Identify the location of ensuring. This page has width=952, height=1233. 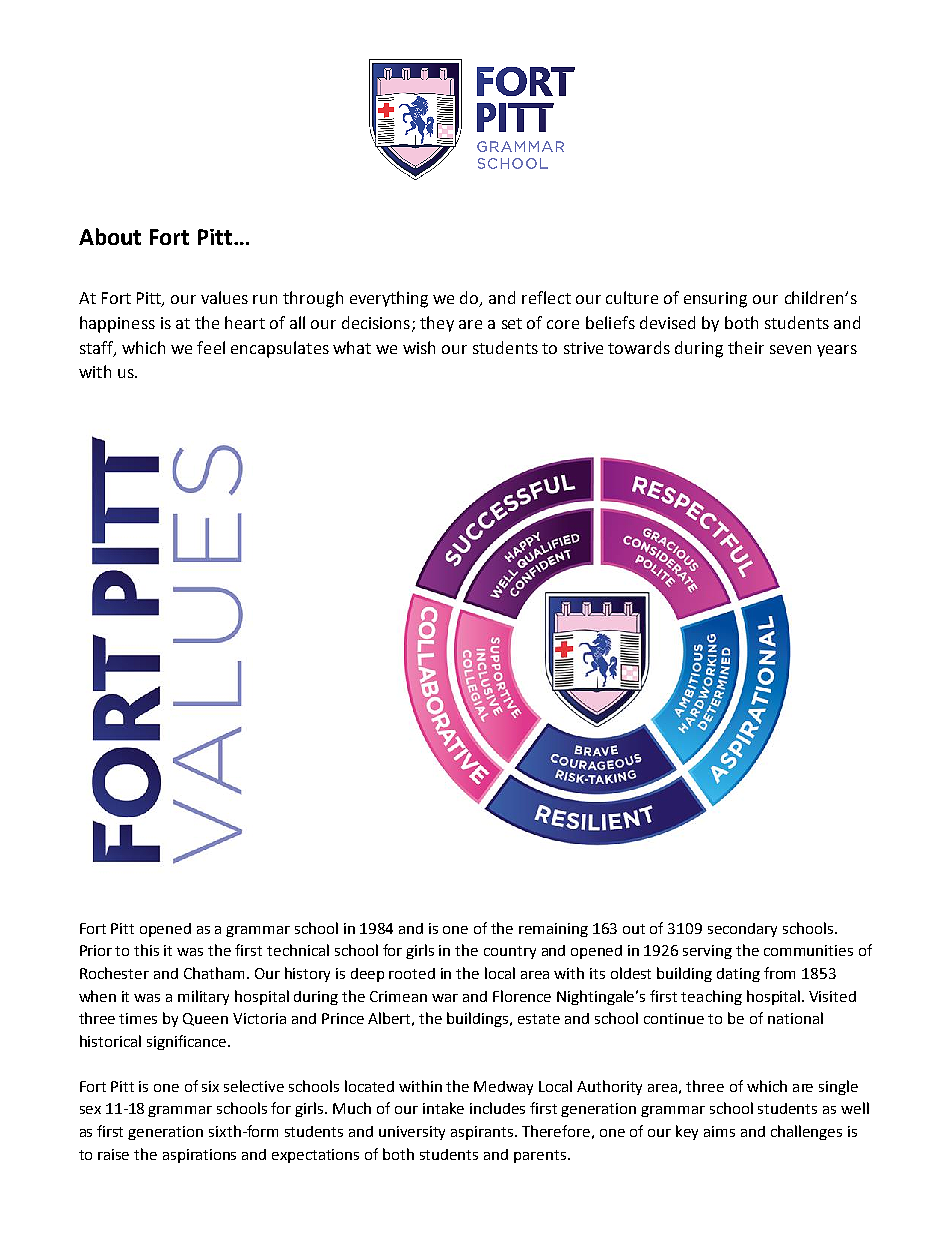
(715, 300).
